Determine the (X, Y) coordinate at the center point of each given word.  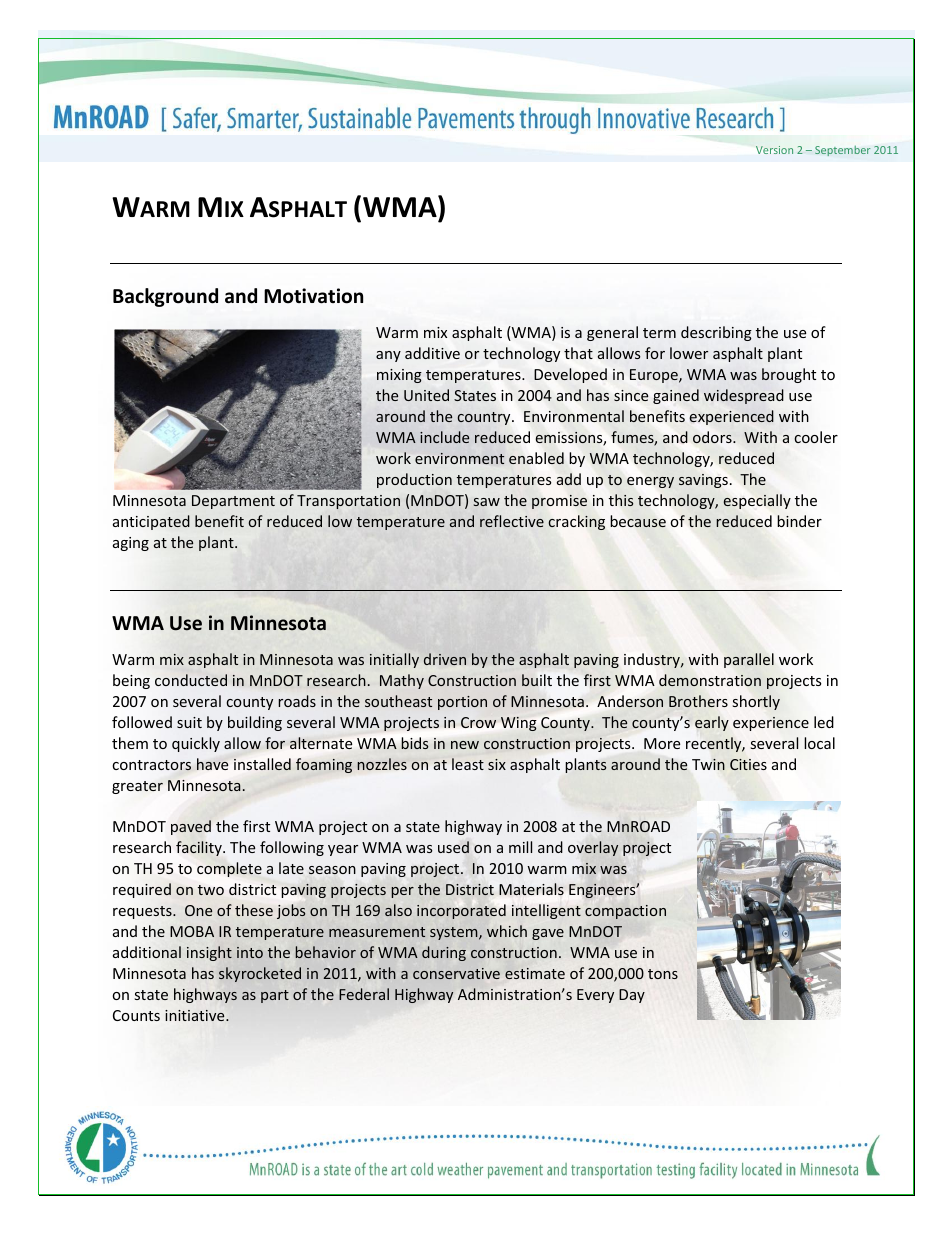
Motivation (313, 296)
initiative (196, 1015)
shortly (756, 702)
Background (165, 297)
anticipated (151, 522)
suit (189, 722)
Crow (478, 722)
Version (774, 150)
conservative (456, 973)
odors (713, 437)
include (444, 437)
